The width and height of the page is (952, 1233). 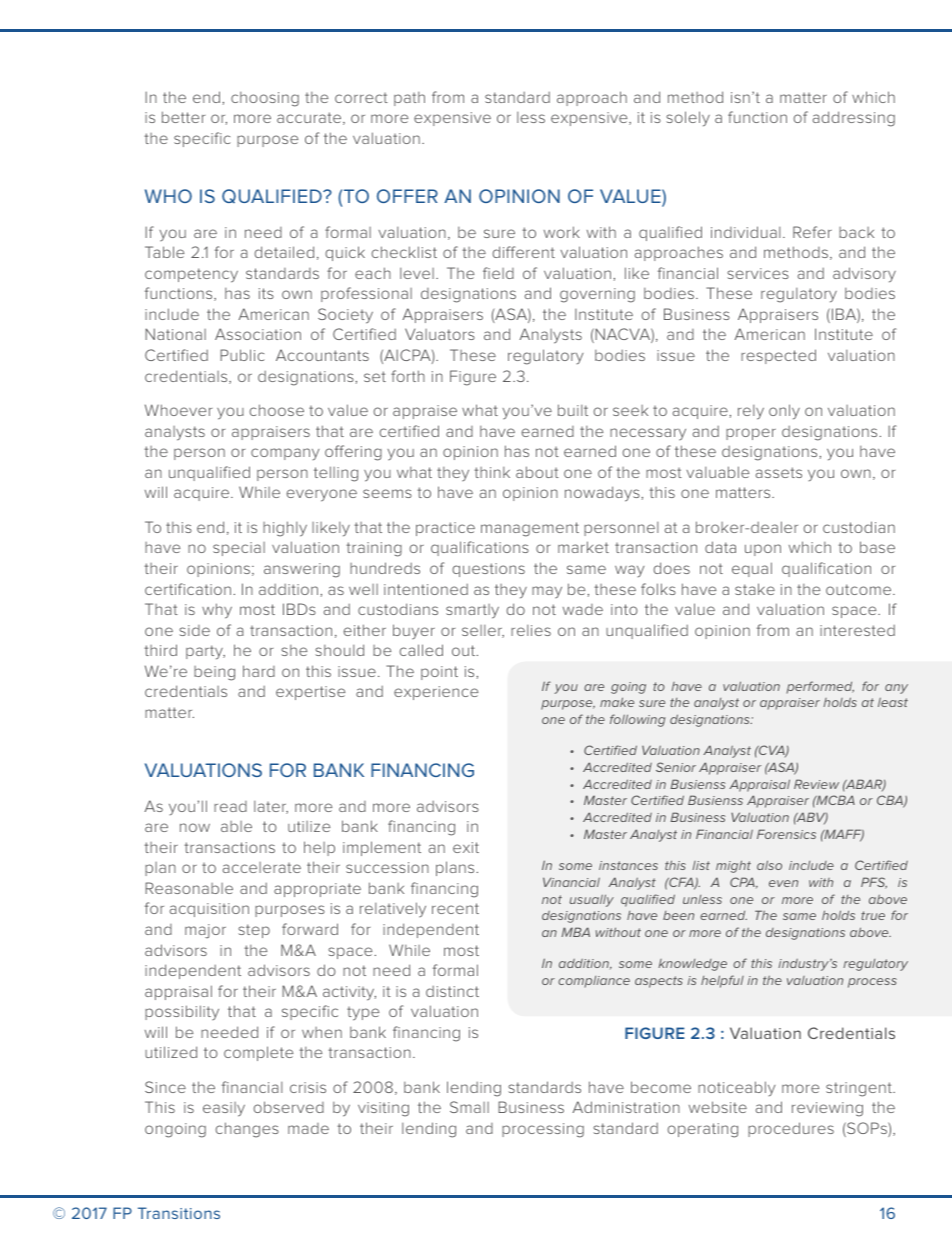 What do you see at coordinates (854, 119) in the page?
I see `addressing` at bounding box center [854, 119].
